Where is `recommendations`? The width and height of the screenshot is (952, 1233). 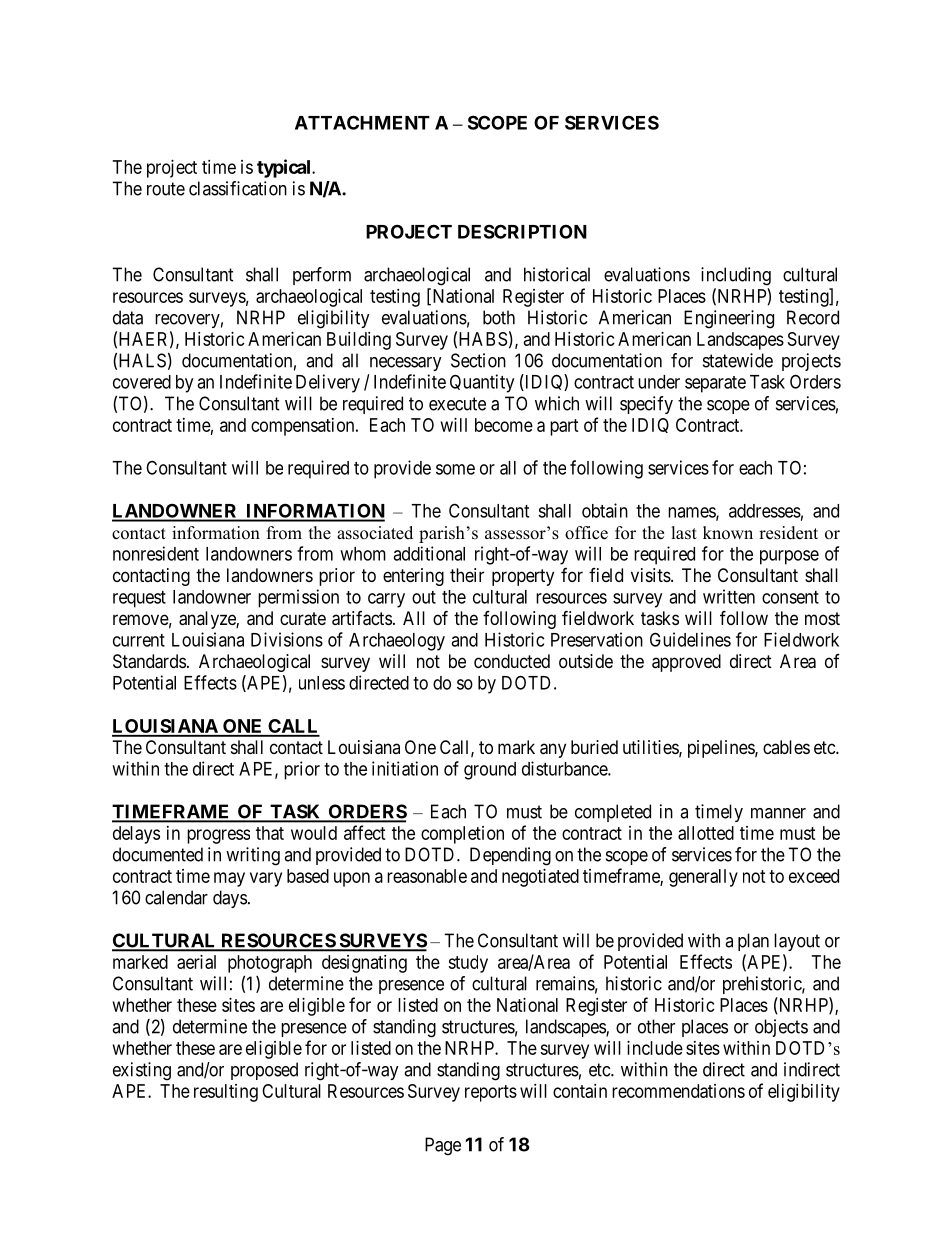
recommendations is located at coordinates (678, 1091).
